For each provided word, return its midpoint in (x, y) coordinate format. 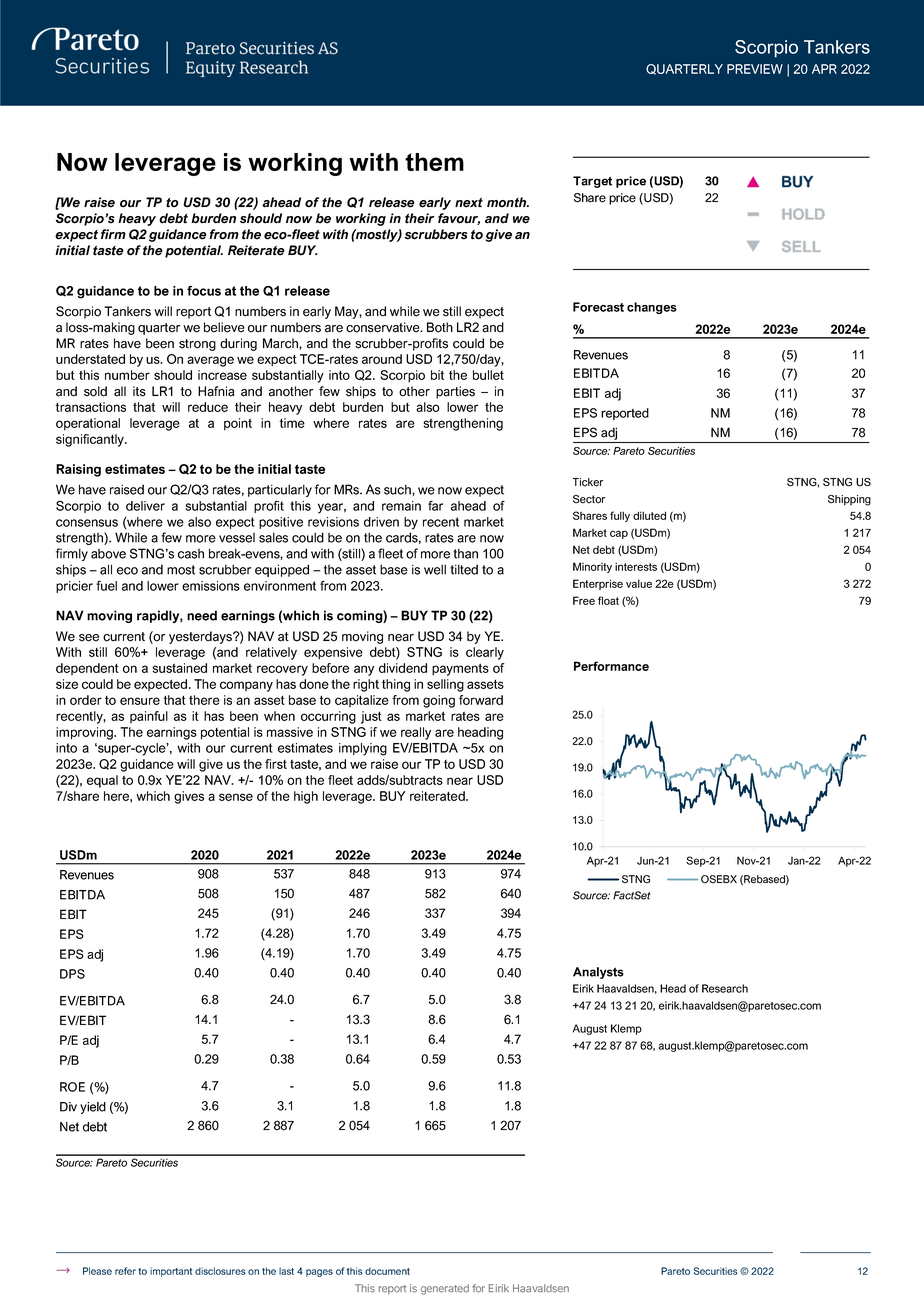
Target (592, 182)
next (469, 203)
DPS (72, 974)
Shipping (849, 500)
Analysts (598, 973)
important (171, 1272)
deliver (145, 506)
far (435, 506)
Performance (611, 666)
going (439, 701)
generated (445, 1289)
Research (725, 988)
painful (149, 717)
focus (204, 291)
